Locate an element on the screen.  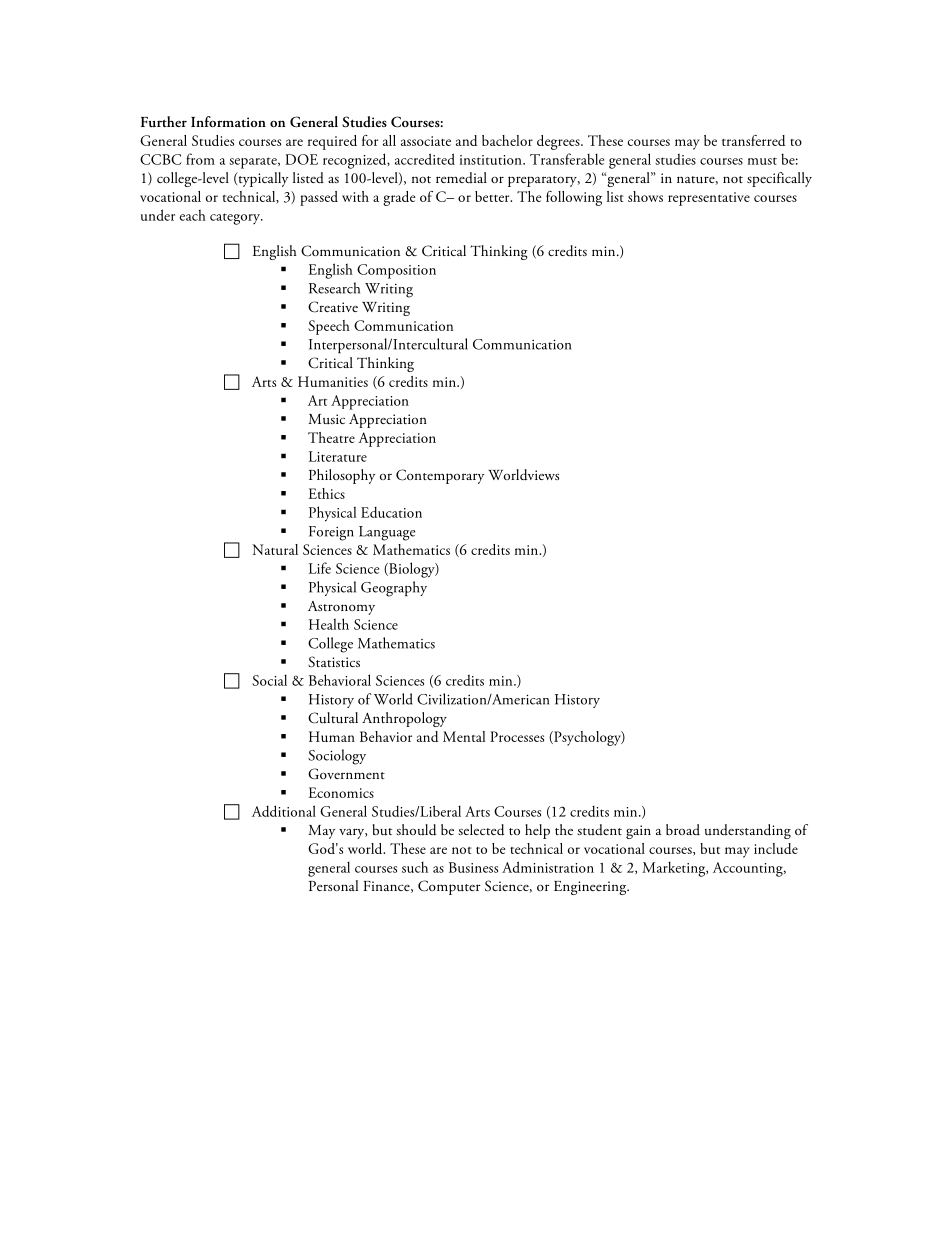
Mental is located at coordinates (464, 736).
